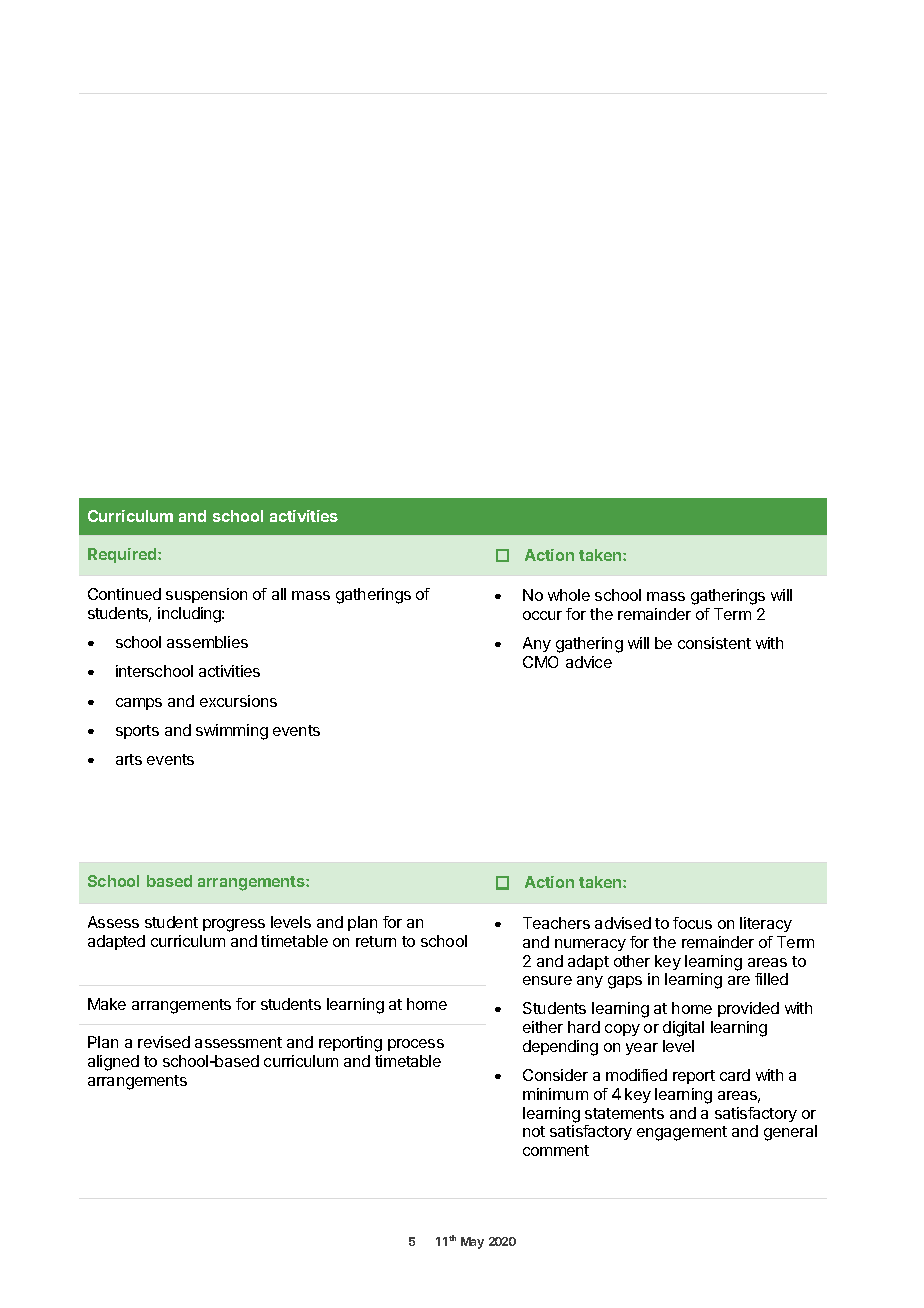 The width and height of the document is (924, 1308). Describe the element at coordinates (692, 923) in the document. I see `focus` at that location.
